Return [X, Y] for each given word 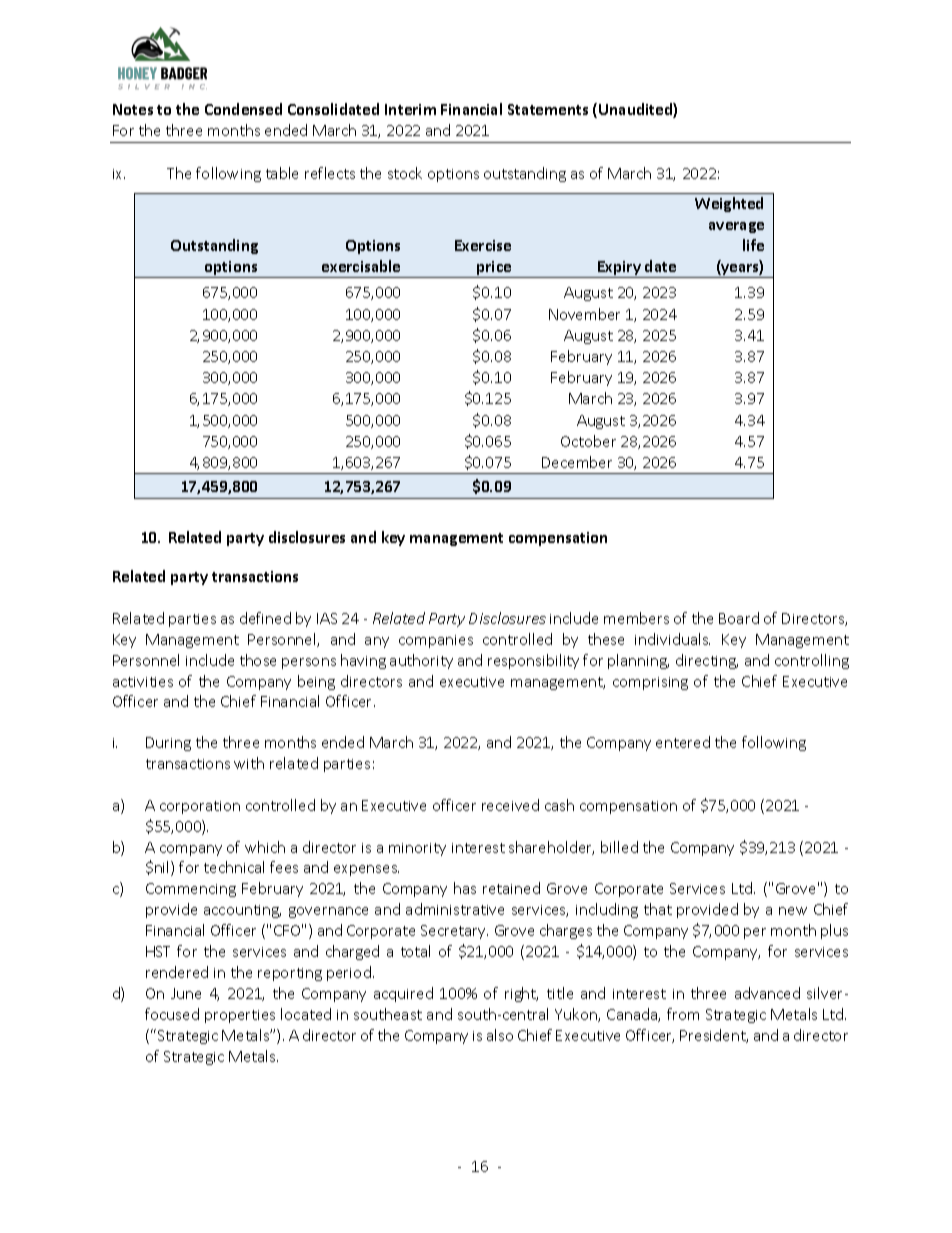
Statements [548, 109]
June [186, 993]
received [510, 805]
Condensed [243, 109]
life [753, 245]
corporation [200, 807]
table [282, 173]
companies [436, 641]
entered [683, 742]
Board [739, 618]
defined [265, 618]
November [584, 314]
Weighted [729, 204]
